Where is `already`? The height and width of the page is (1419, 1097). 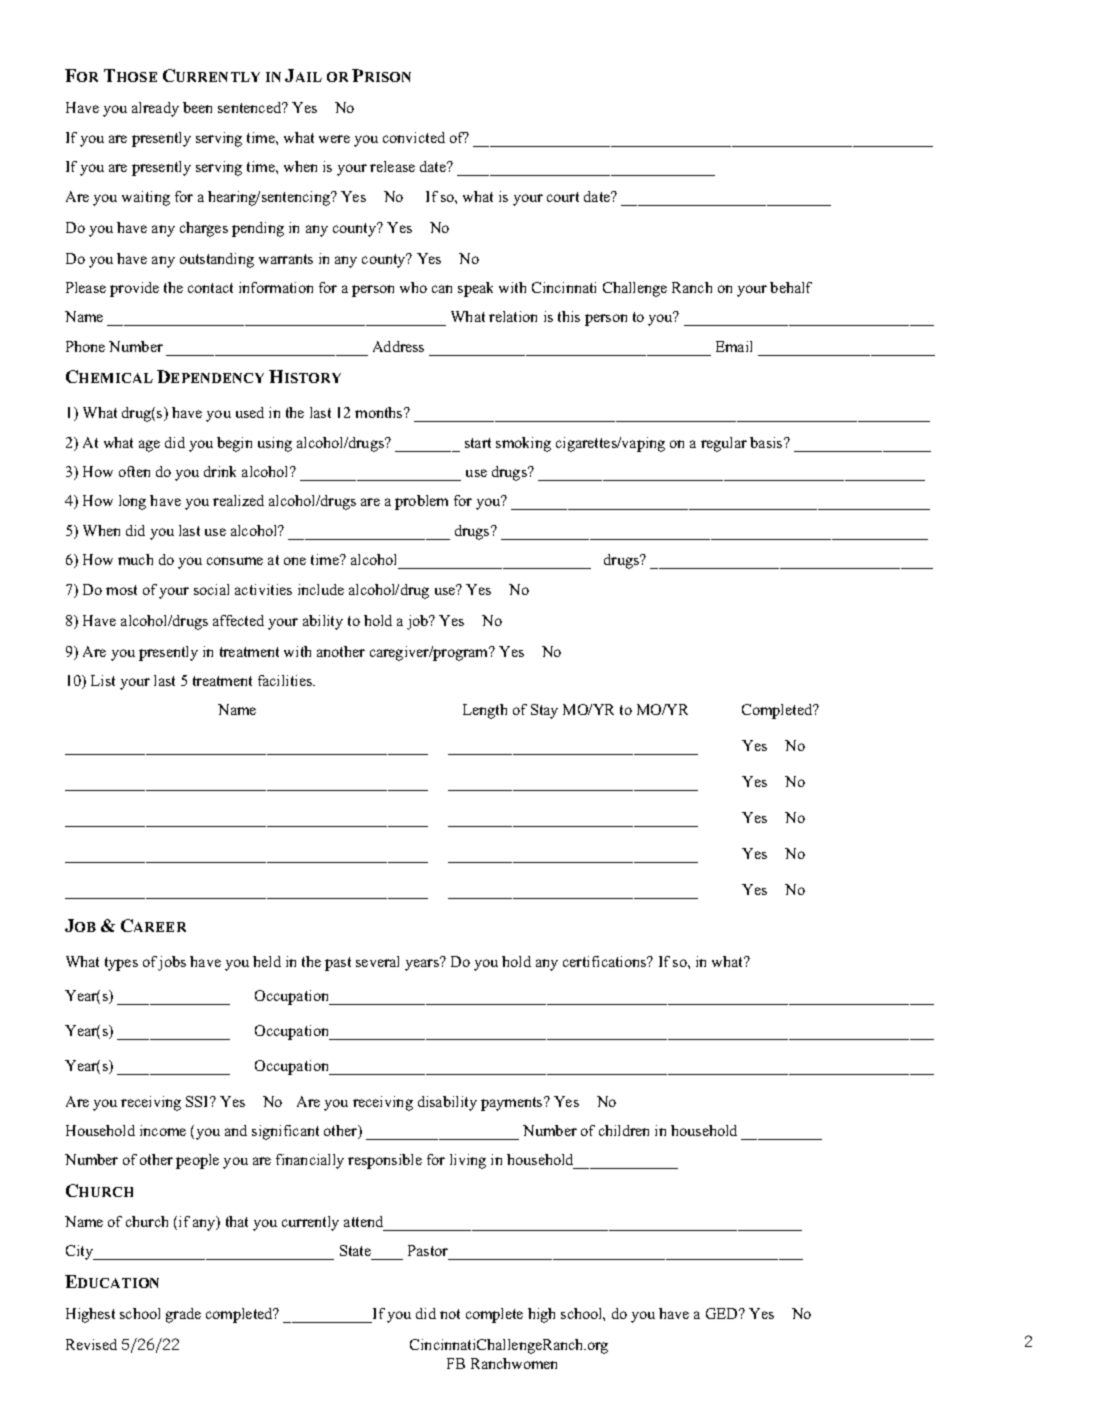
already is located at coordinates (155, 109).
